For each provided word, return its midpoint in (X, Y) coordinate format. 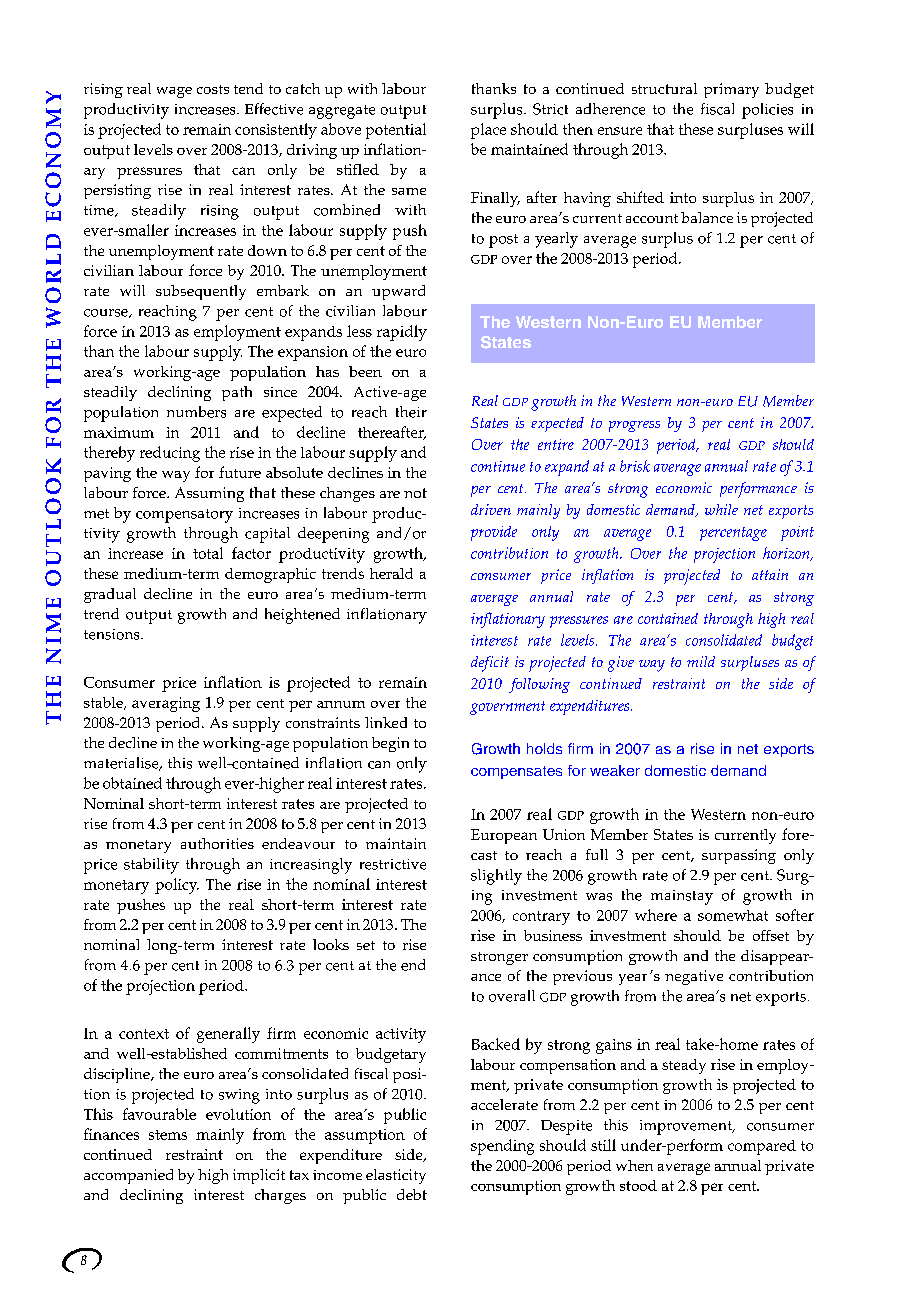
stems (168, 1135)
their (411, 412)
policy (177, 886)
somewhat (733, 915)
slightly (496, 877)
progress (634, 426)
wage (174, 92)
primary (731, 90)
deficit (490, 664)
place (488, 131)
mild (701, 661)
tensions (113, 634)
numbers (196, 412)
